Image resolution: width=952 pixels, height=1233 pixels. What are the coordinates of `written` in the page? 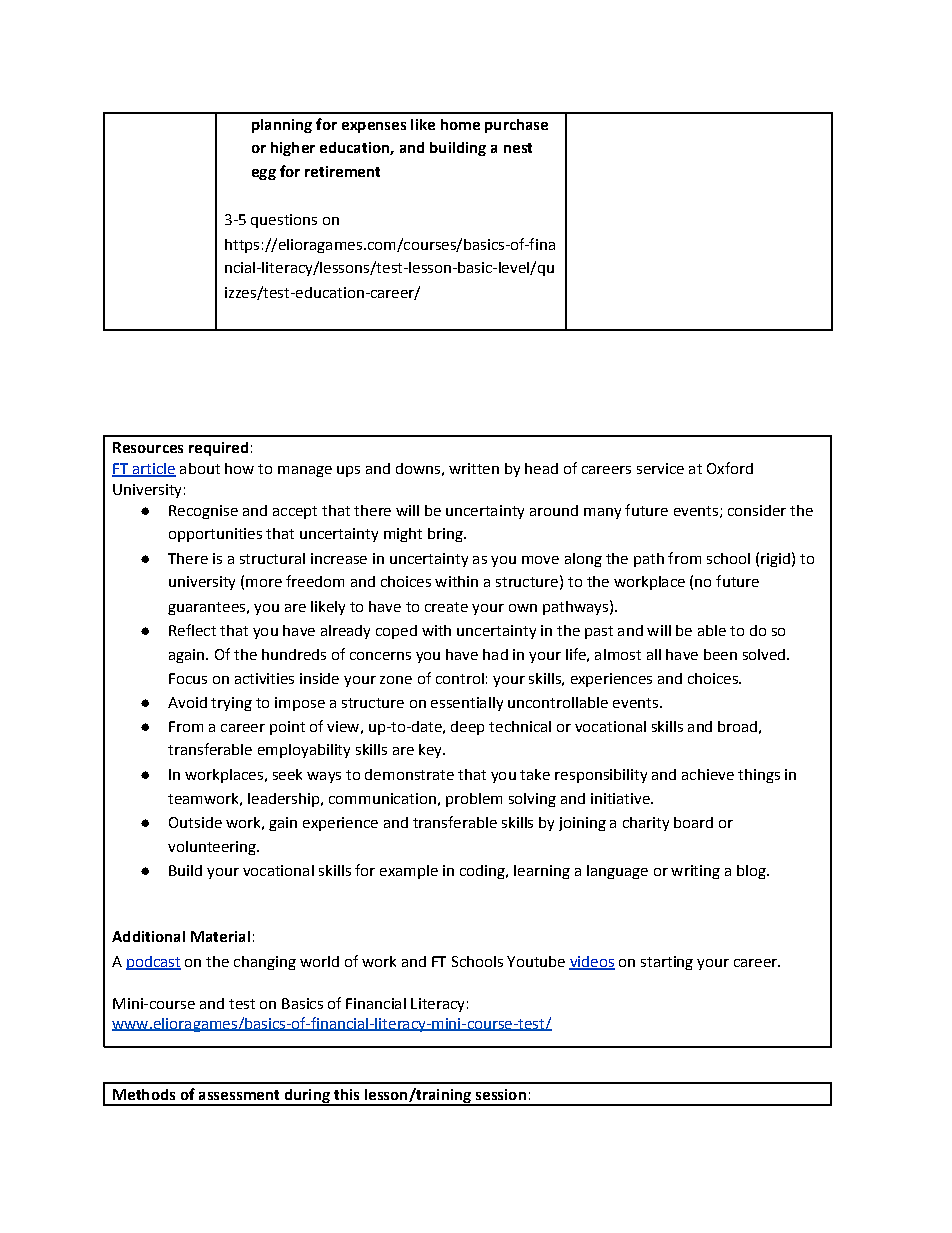 It's located at (474, 468).
